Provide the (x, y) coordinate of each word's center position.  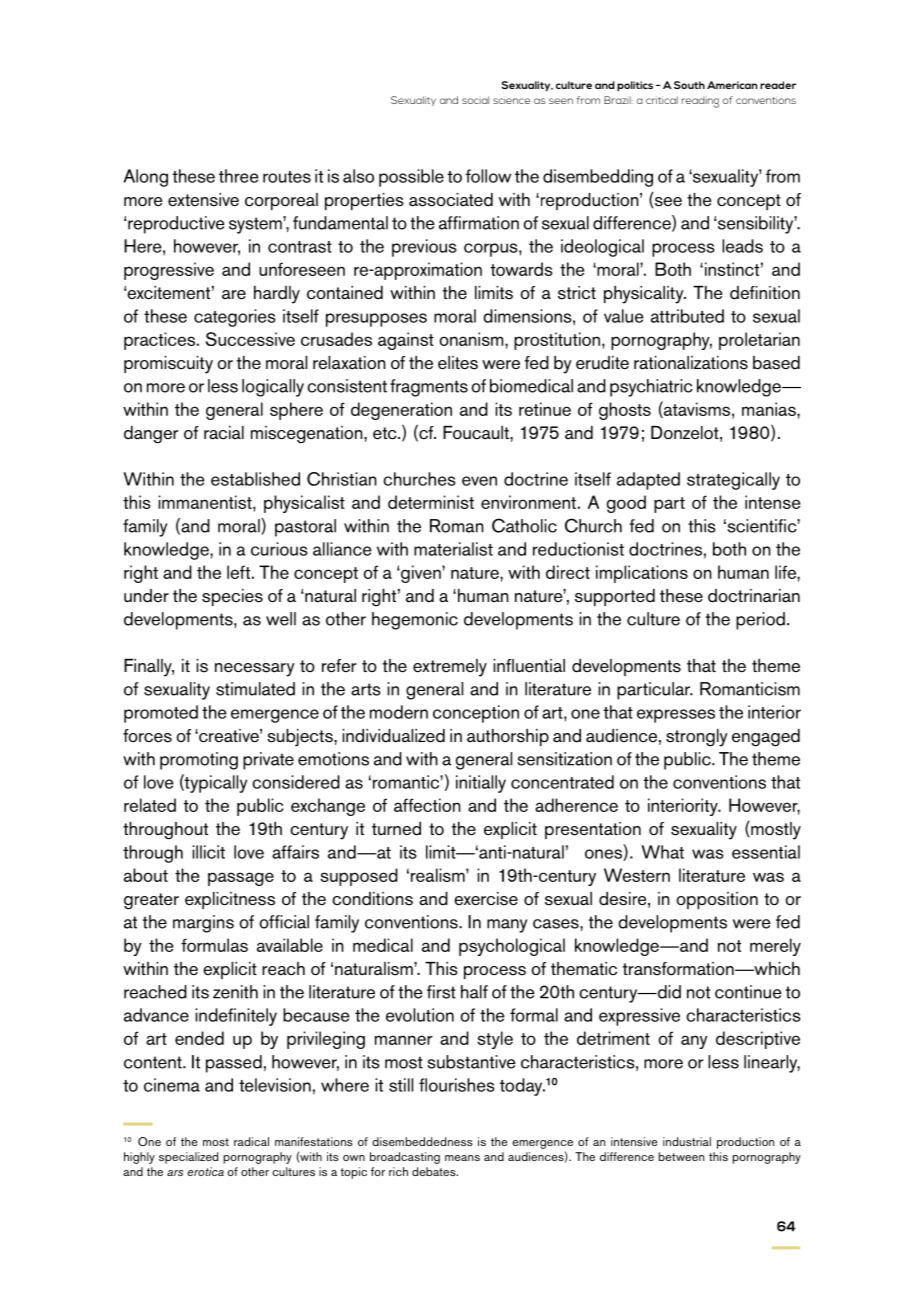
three (239, 176)
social (475, 100)
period (760, 621)
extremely (450, 668)
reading (700, 102)
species (232, 597)
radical (251, 1141)
